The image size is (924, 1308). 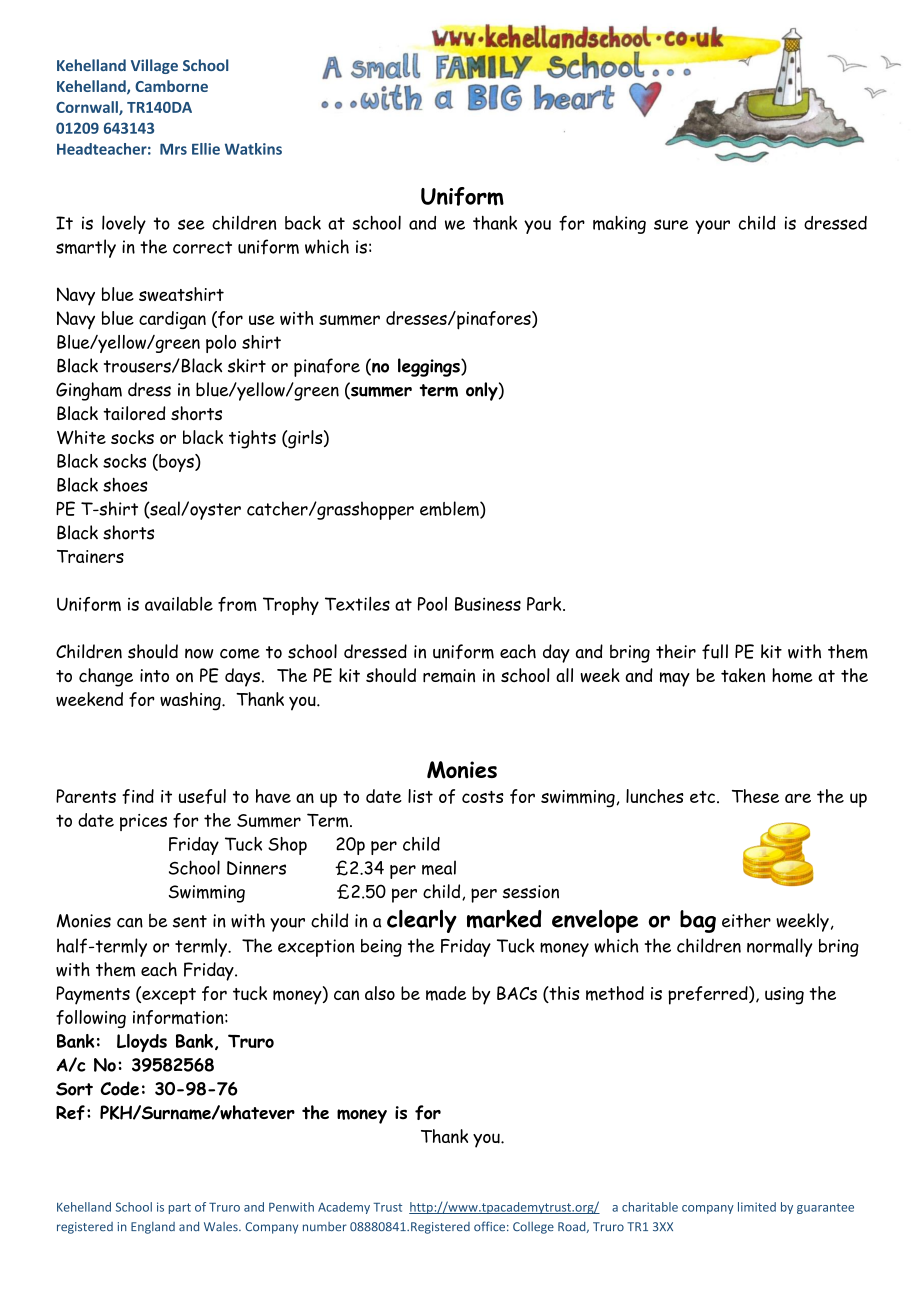 I want to click on meal, so click(x=439, y=867).
